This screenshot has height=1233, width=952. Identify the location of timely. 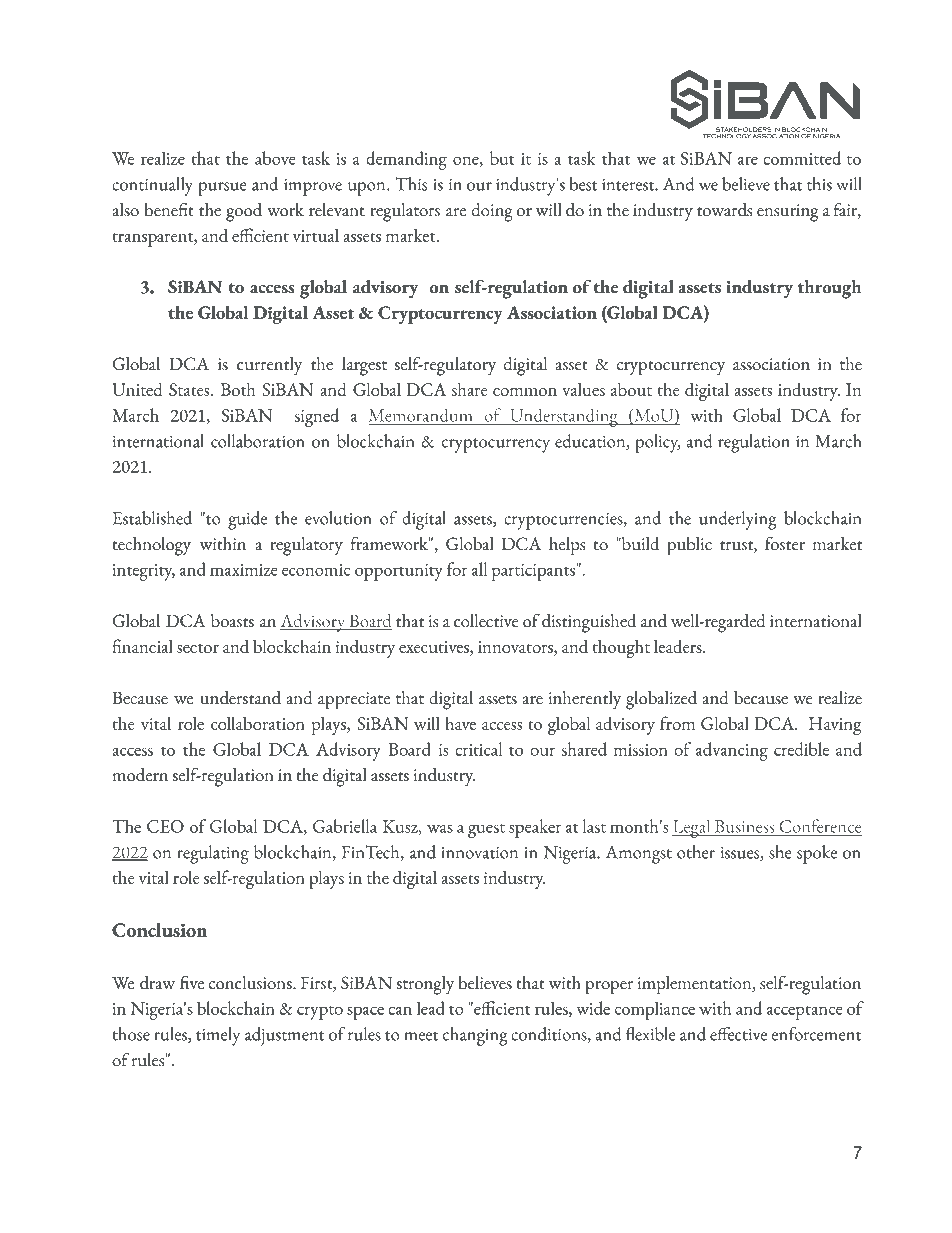
(218, 1036).
